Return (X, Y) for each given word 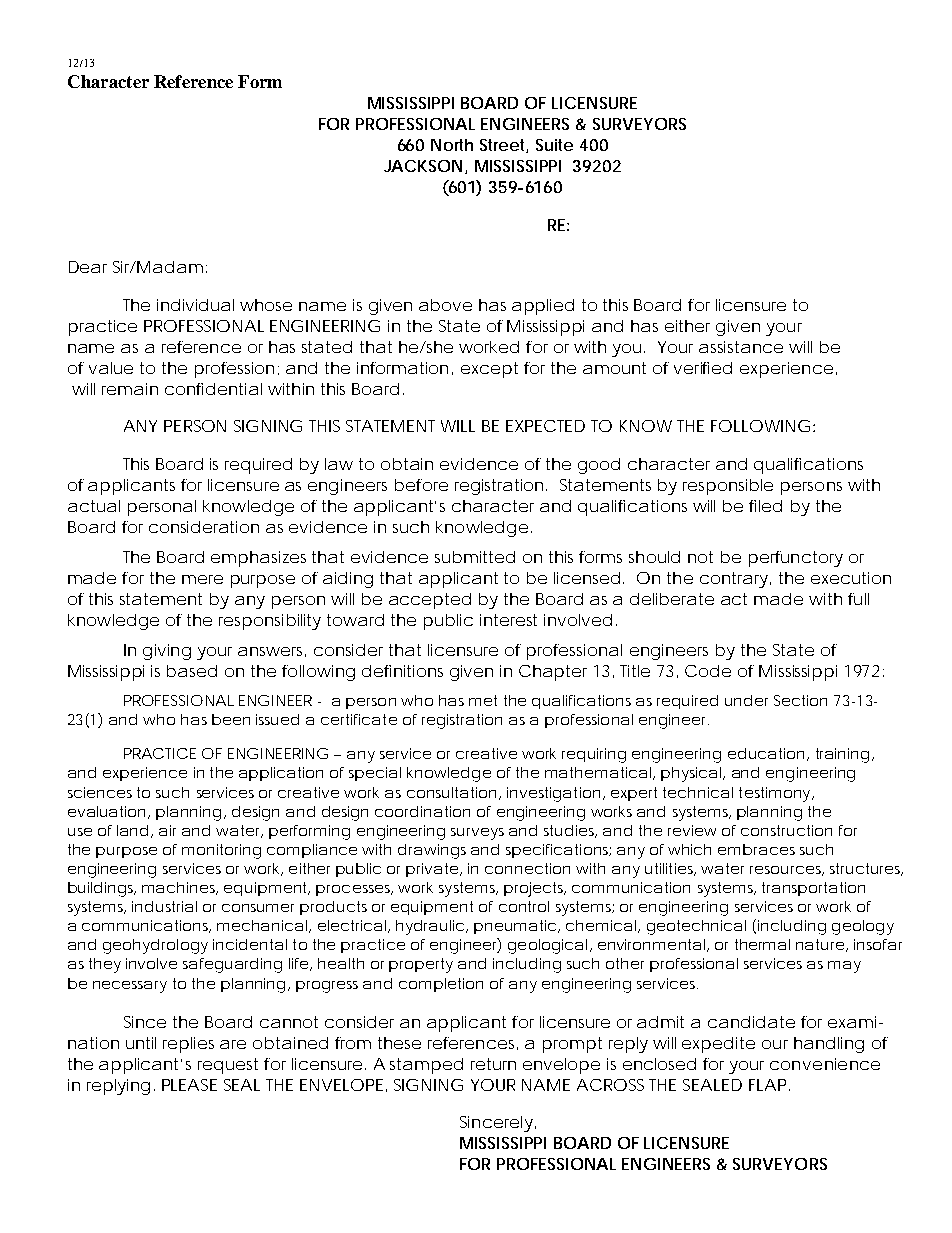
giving (167, 652)
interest (508, 620)
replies (188, 1045)
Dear (88, 267)
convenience (825, 1064)
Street (504, 146)
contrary (734, 580)
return (493, 1064)
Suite (554, 145)
